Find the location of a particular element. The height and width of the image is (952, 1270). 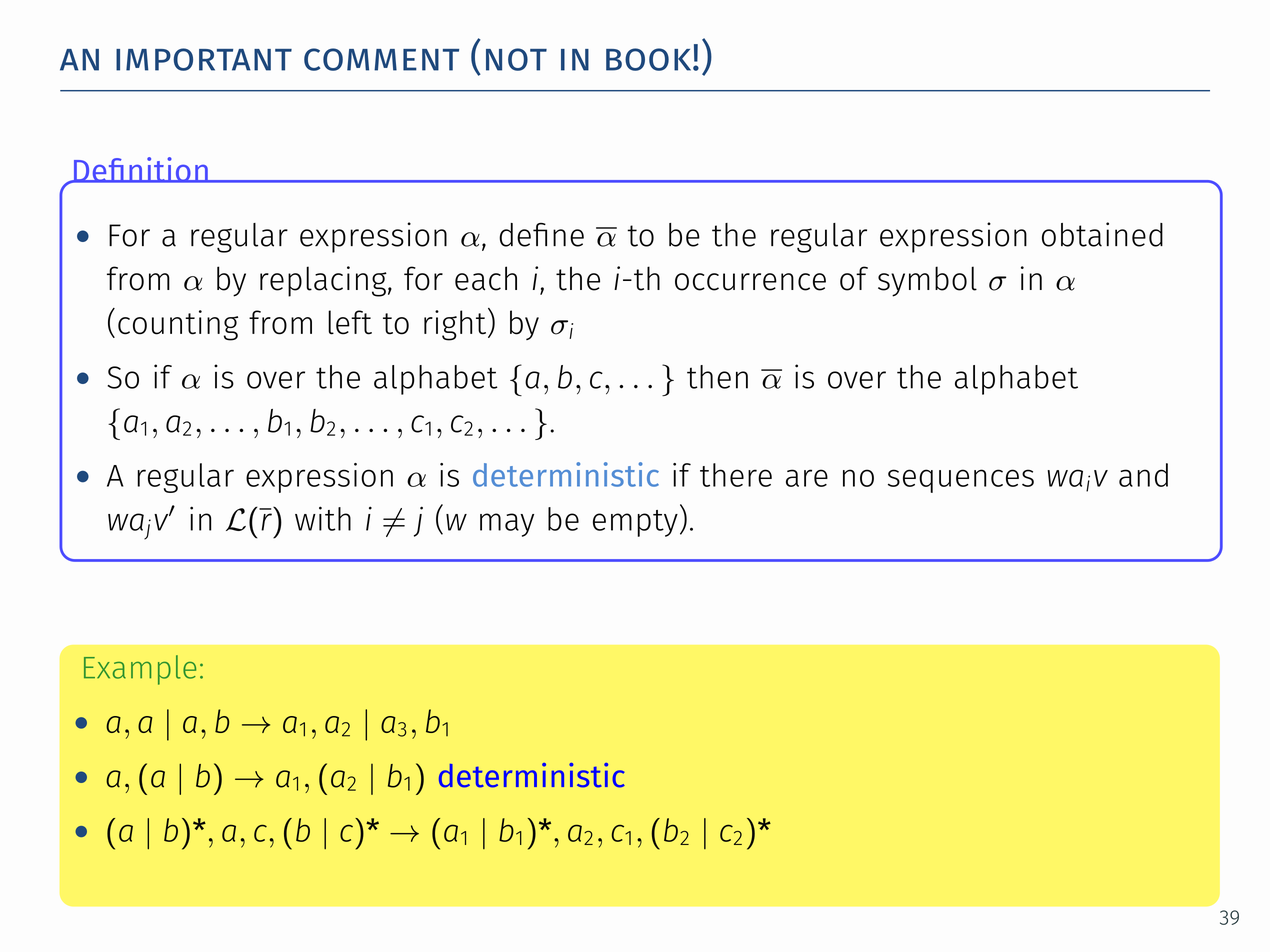

left is located at coordinates (350, 322).
